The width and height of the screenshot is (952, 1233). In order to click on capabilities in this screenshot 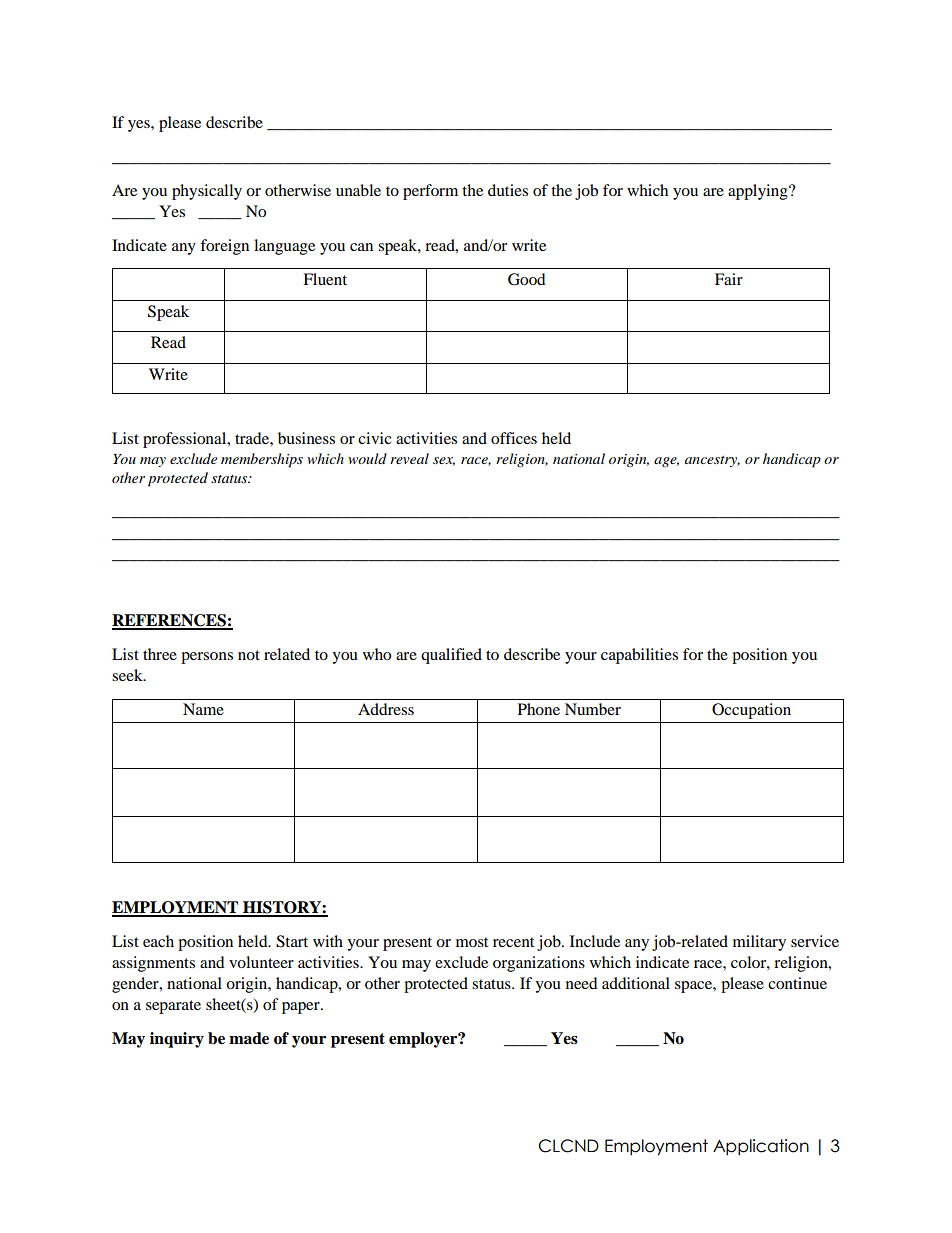, I will do `click(639, 656)`.
